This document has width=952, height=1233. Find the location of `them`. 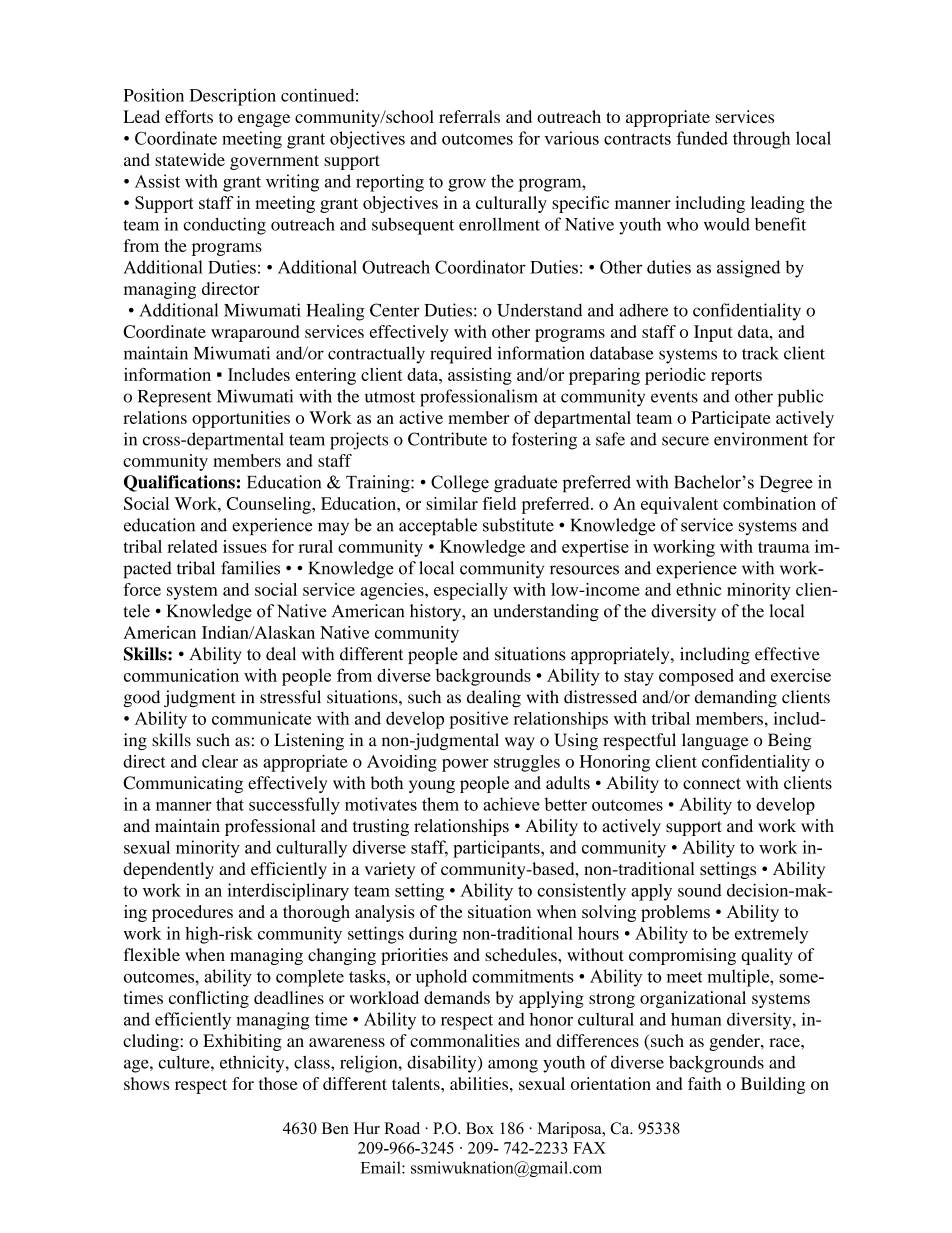

them is located at coordinates (440, 804).
